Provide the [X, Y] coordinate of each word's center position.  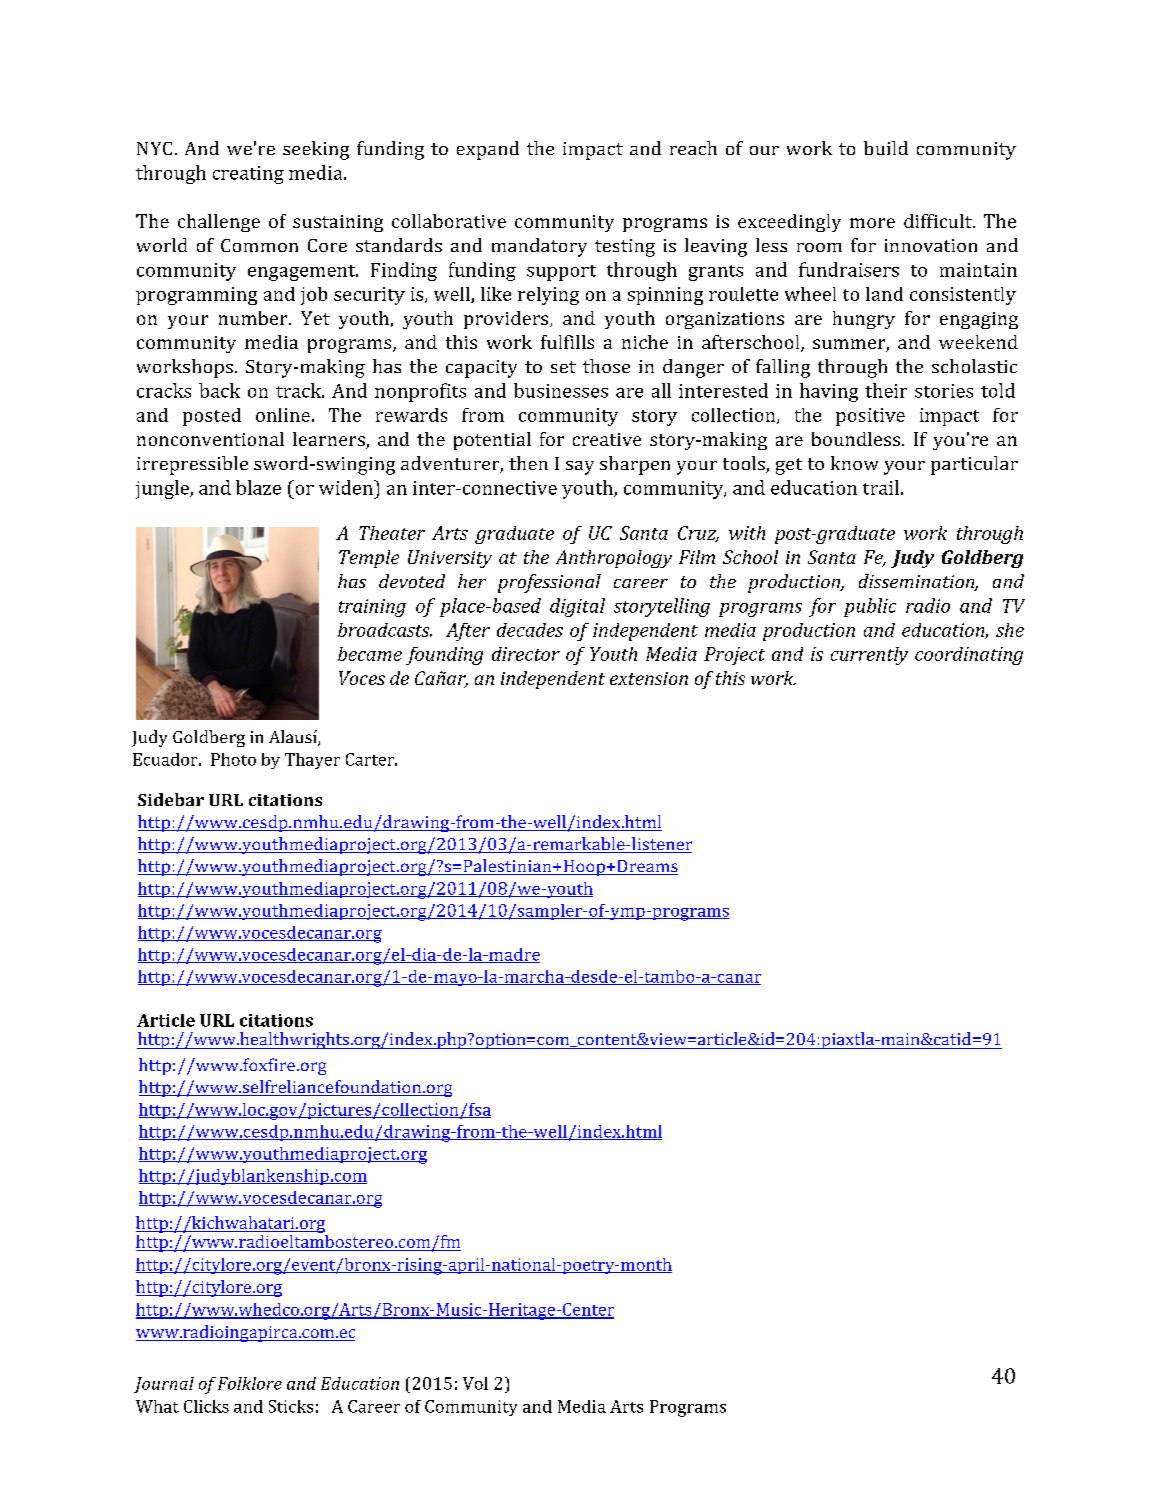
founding [444, 656]
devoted [412, 581]
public [870, 607]
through [990, 535]
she [1010, 630]
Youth [613, 654]
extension [649, 678]
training [372, 608]
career [641, 583]
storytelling [662, 607]
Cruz [698, 534]
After [468, 632]
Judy [912, 559]
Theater [392, 533]
